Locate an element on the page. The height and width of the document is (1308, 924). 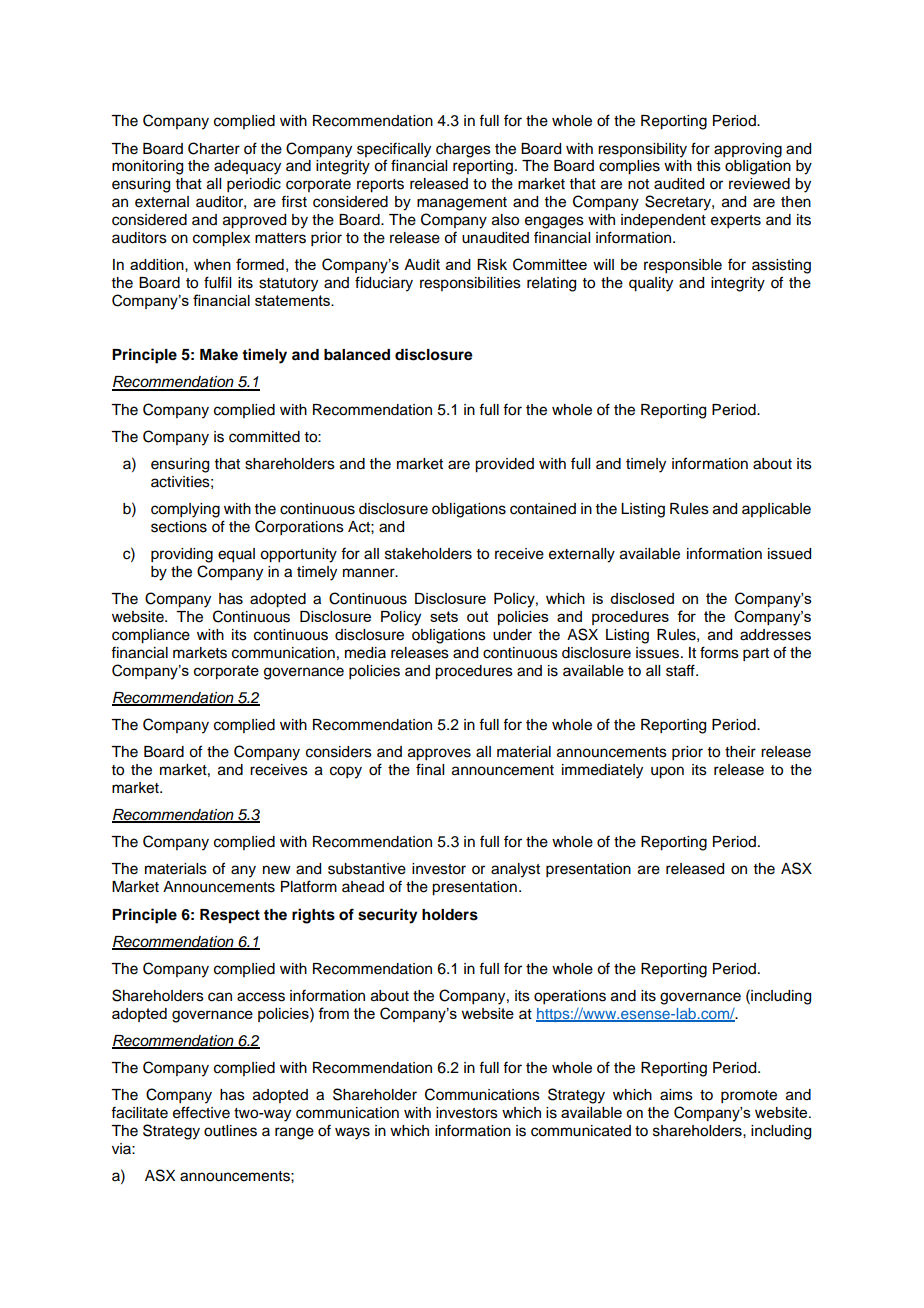
management is located at coordinates (462, 204).
